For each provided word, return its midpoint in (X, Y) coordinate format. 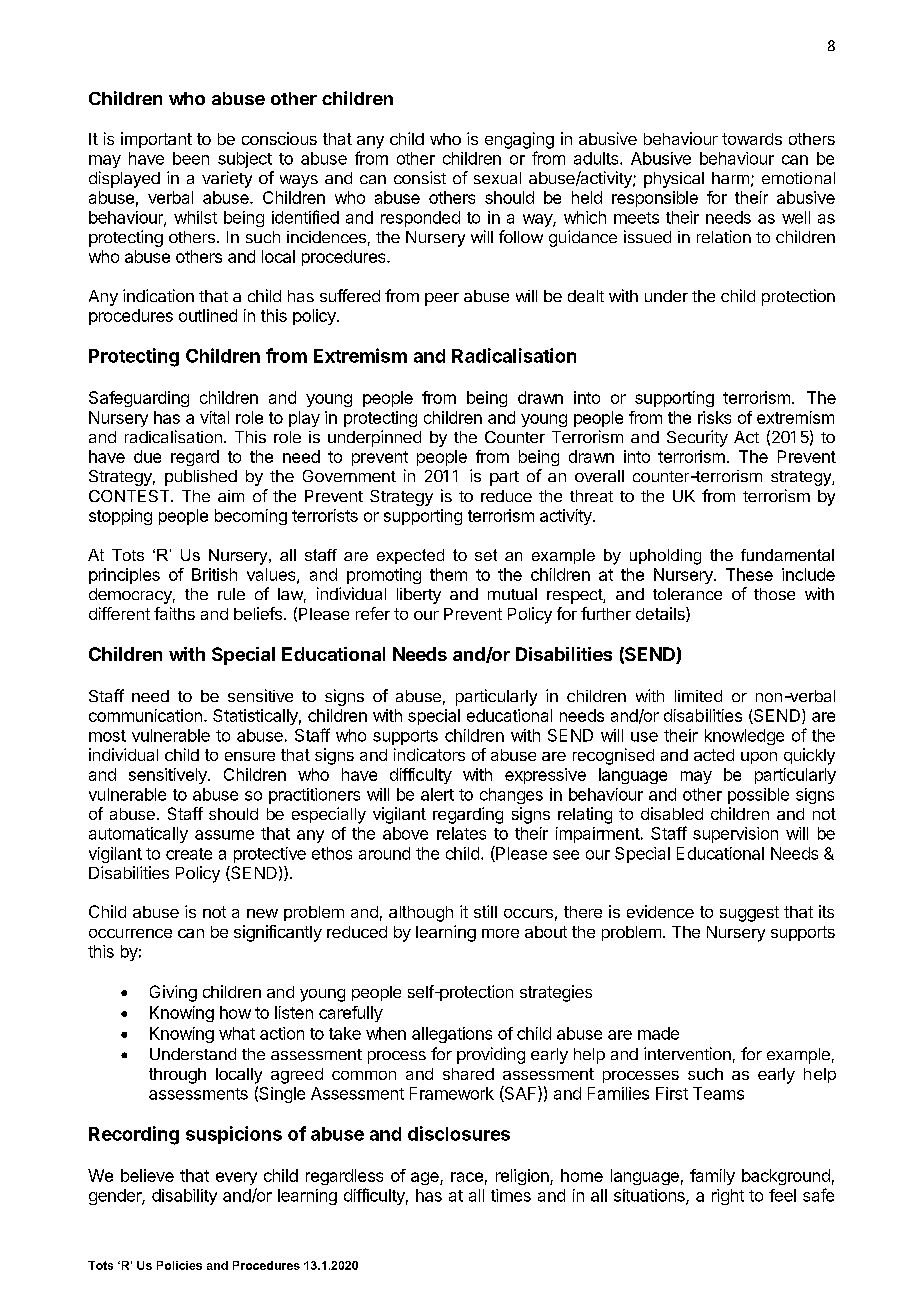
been (191, 158)
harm (730, 178)
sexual (497, 178)
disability (184, 1197)
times (511, 1195)
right (728, 1197)
